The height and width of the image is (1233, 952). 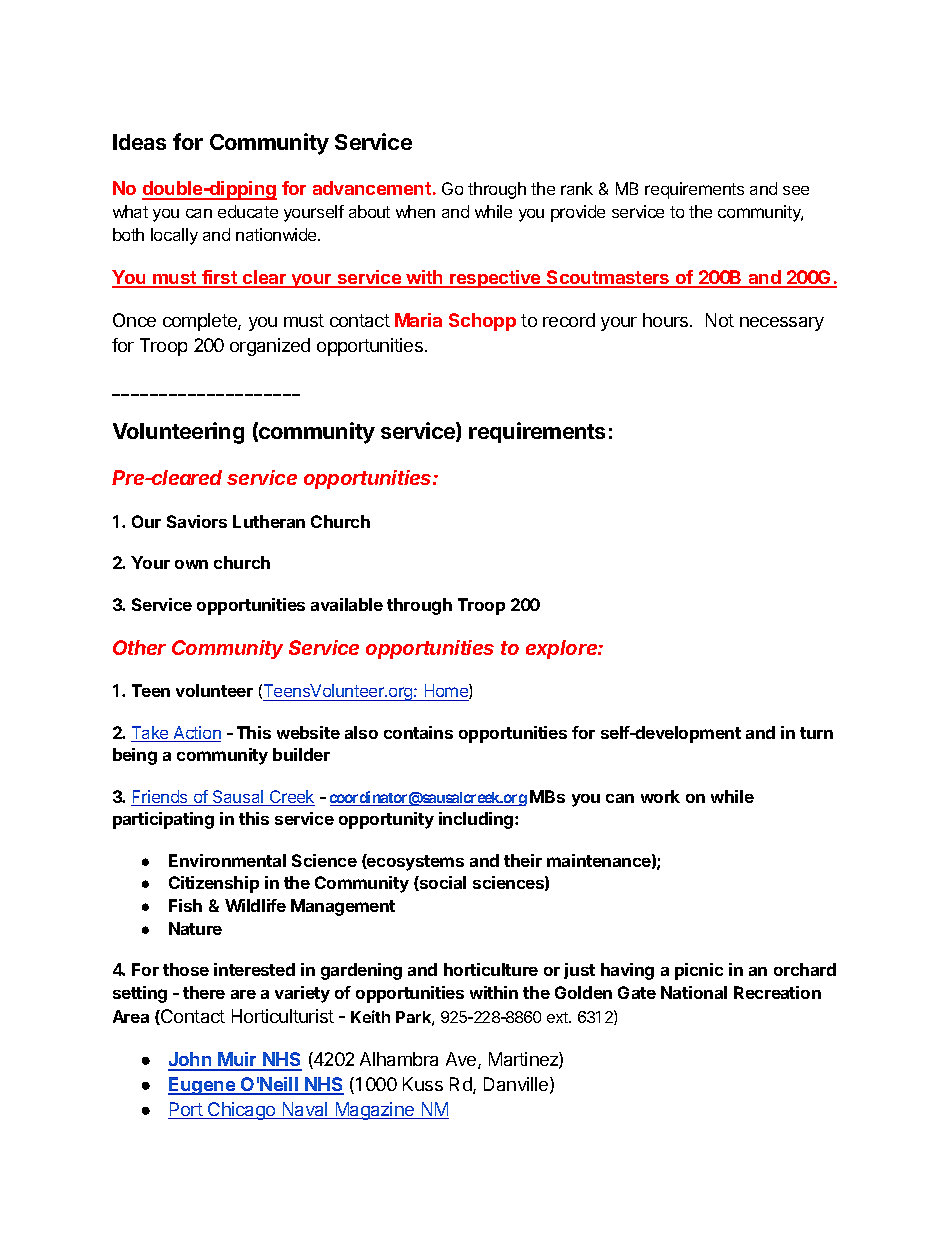 I want to click on educate, so click(x=248, y=211).
